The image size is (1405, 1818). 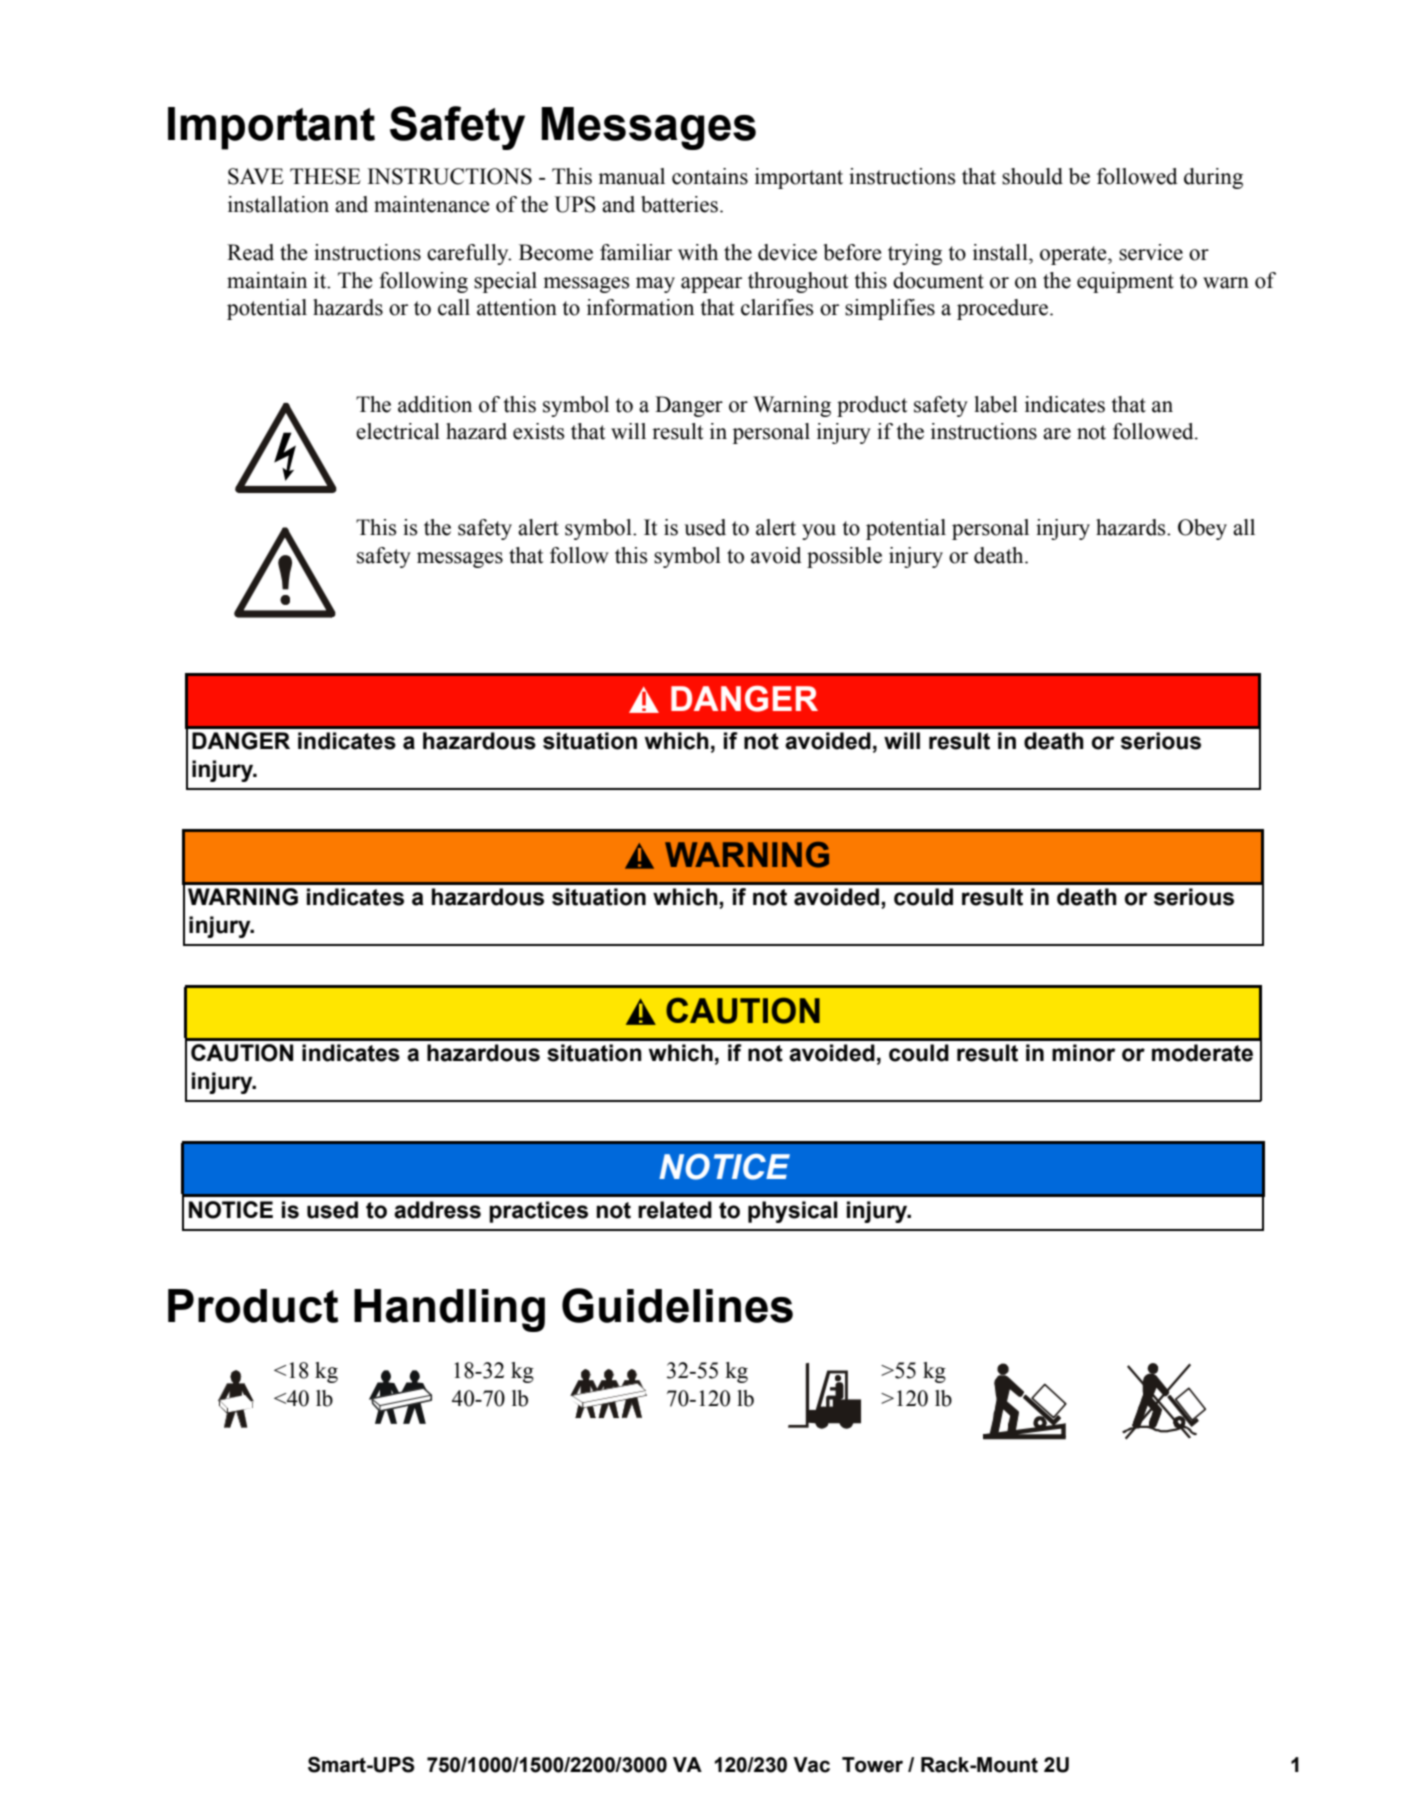 What do you see at coordinates (698, 252) in the page?
I see `with` at bounding box center [698, 252].
